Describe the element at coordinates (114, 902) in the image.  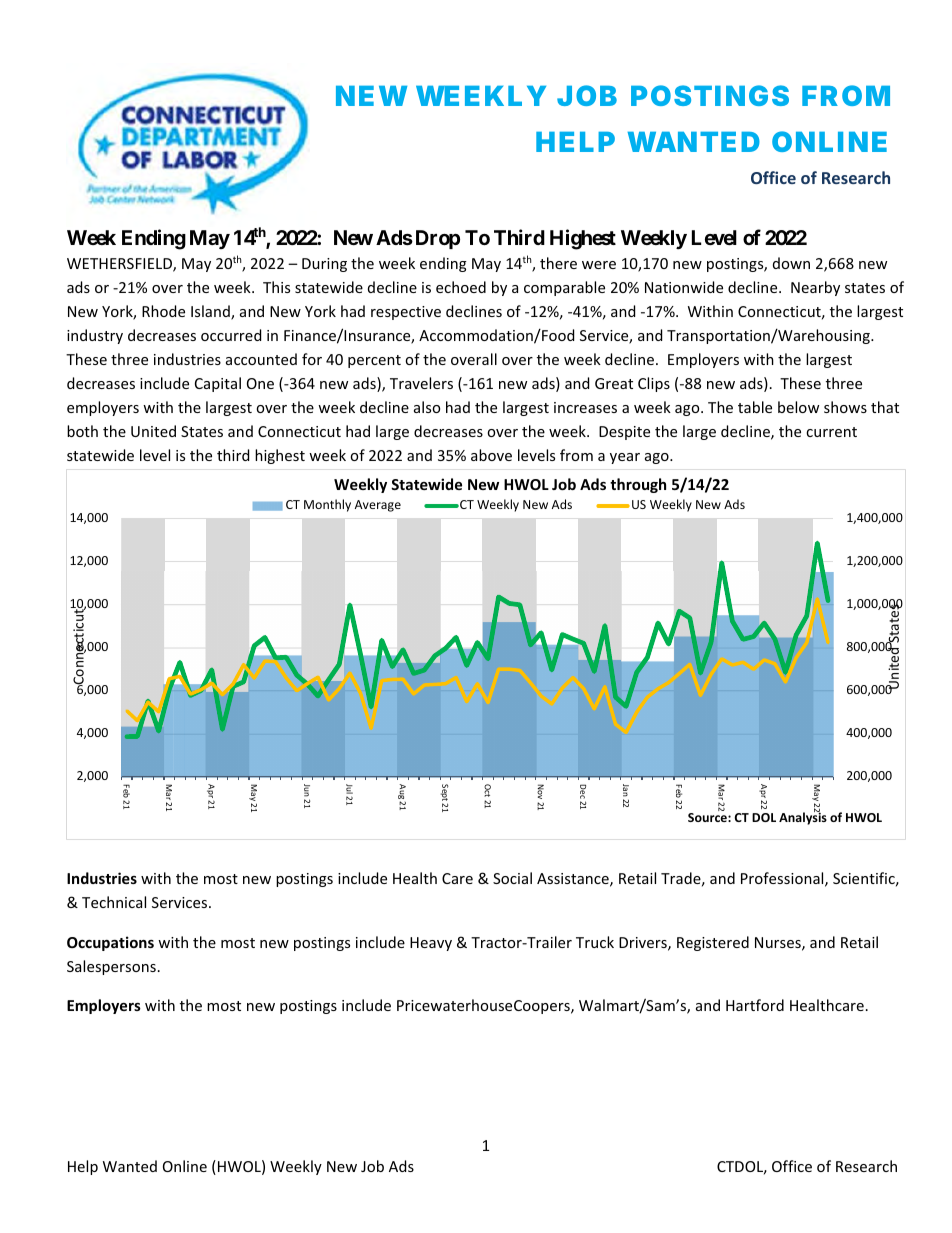
I see `Technical` at that location.
